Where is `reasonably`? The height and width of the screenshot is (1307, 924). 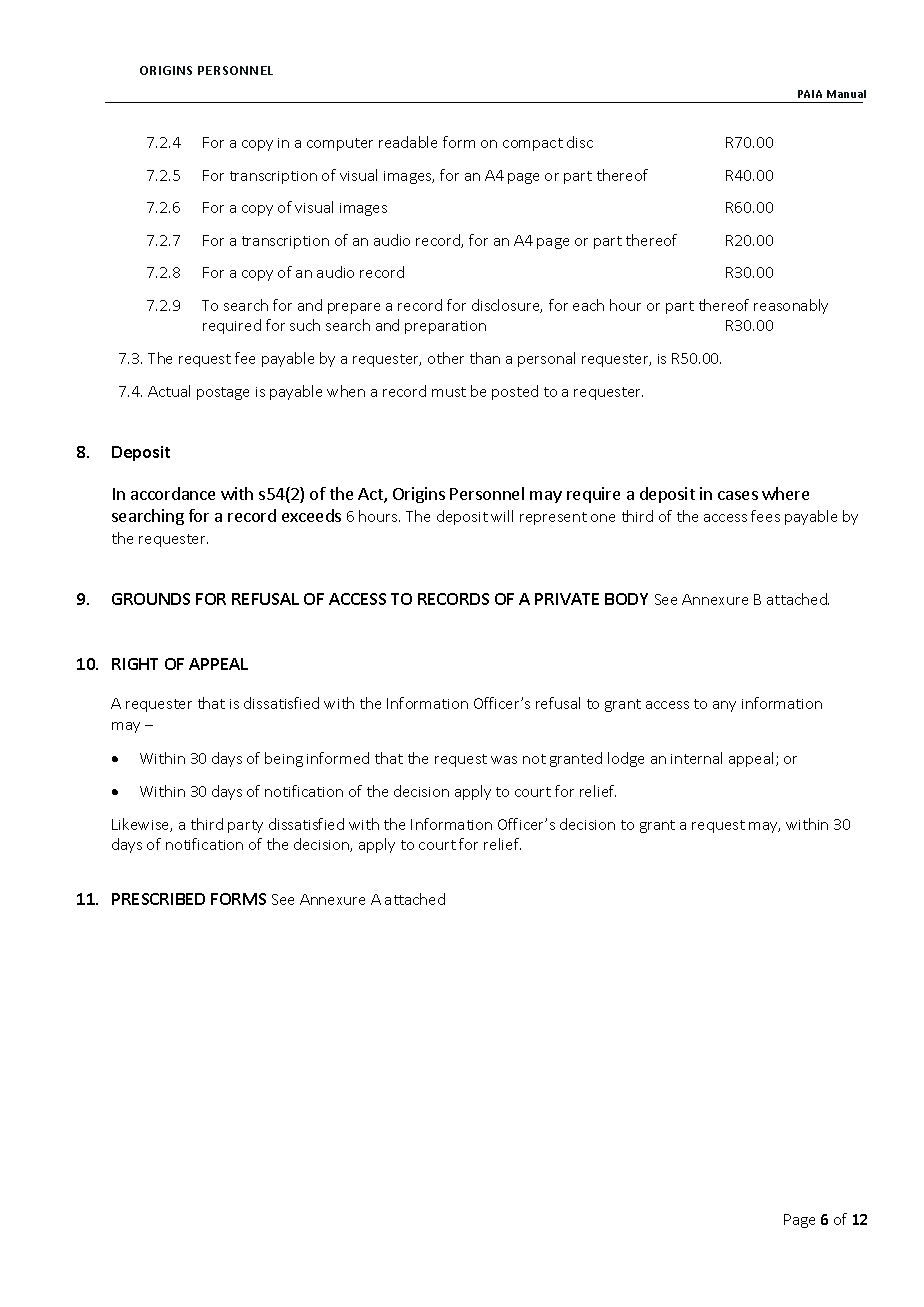
reasonably is located at coordinates (791, 306).
